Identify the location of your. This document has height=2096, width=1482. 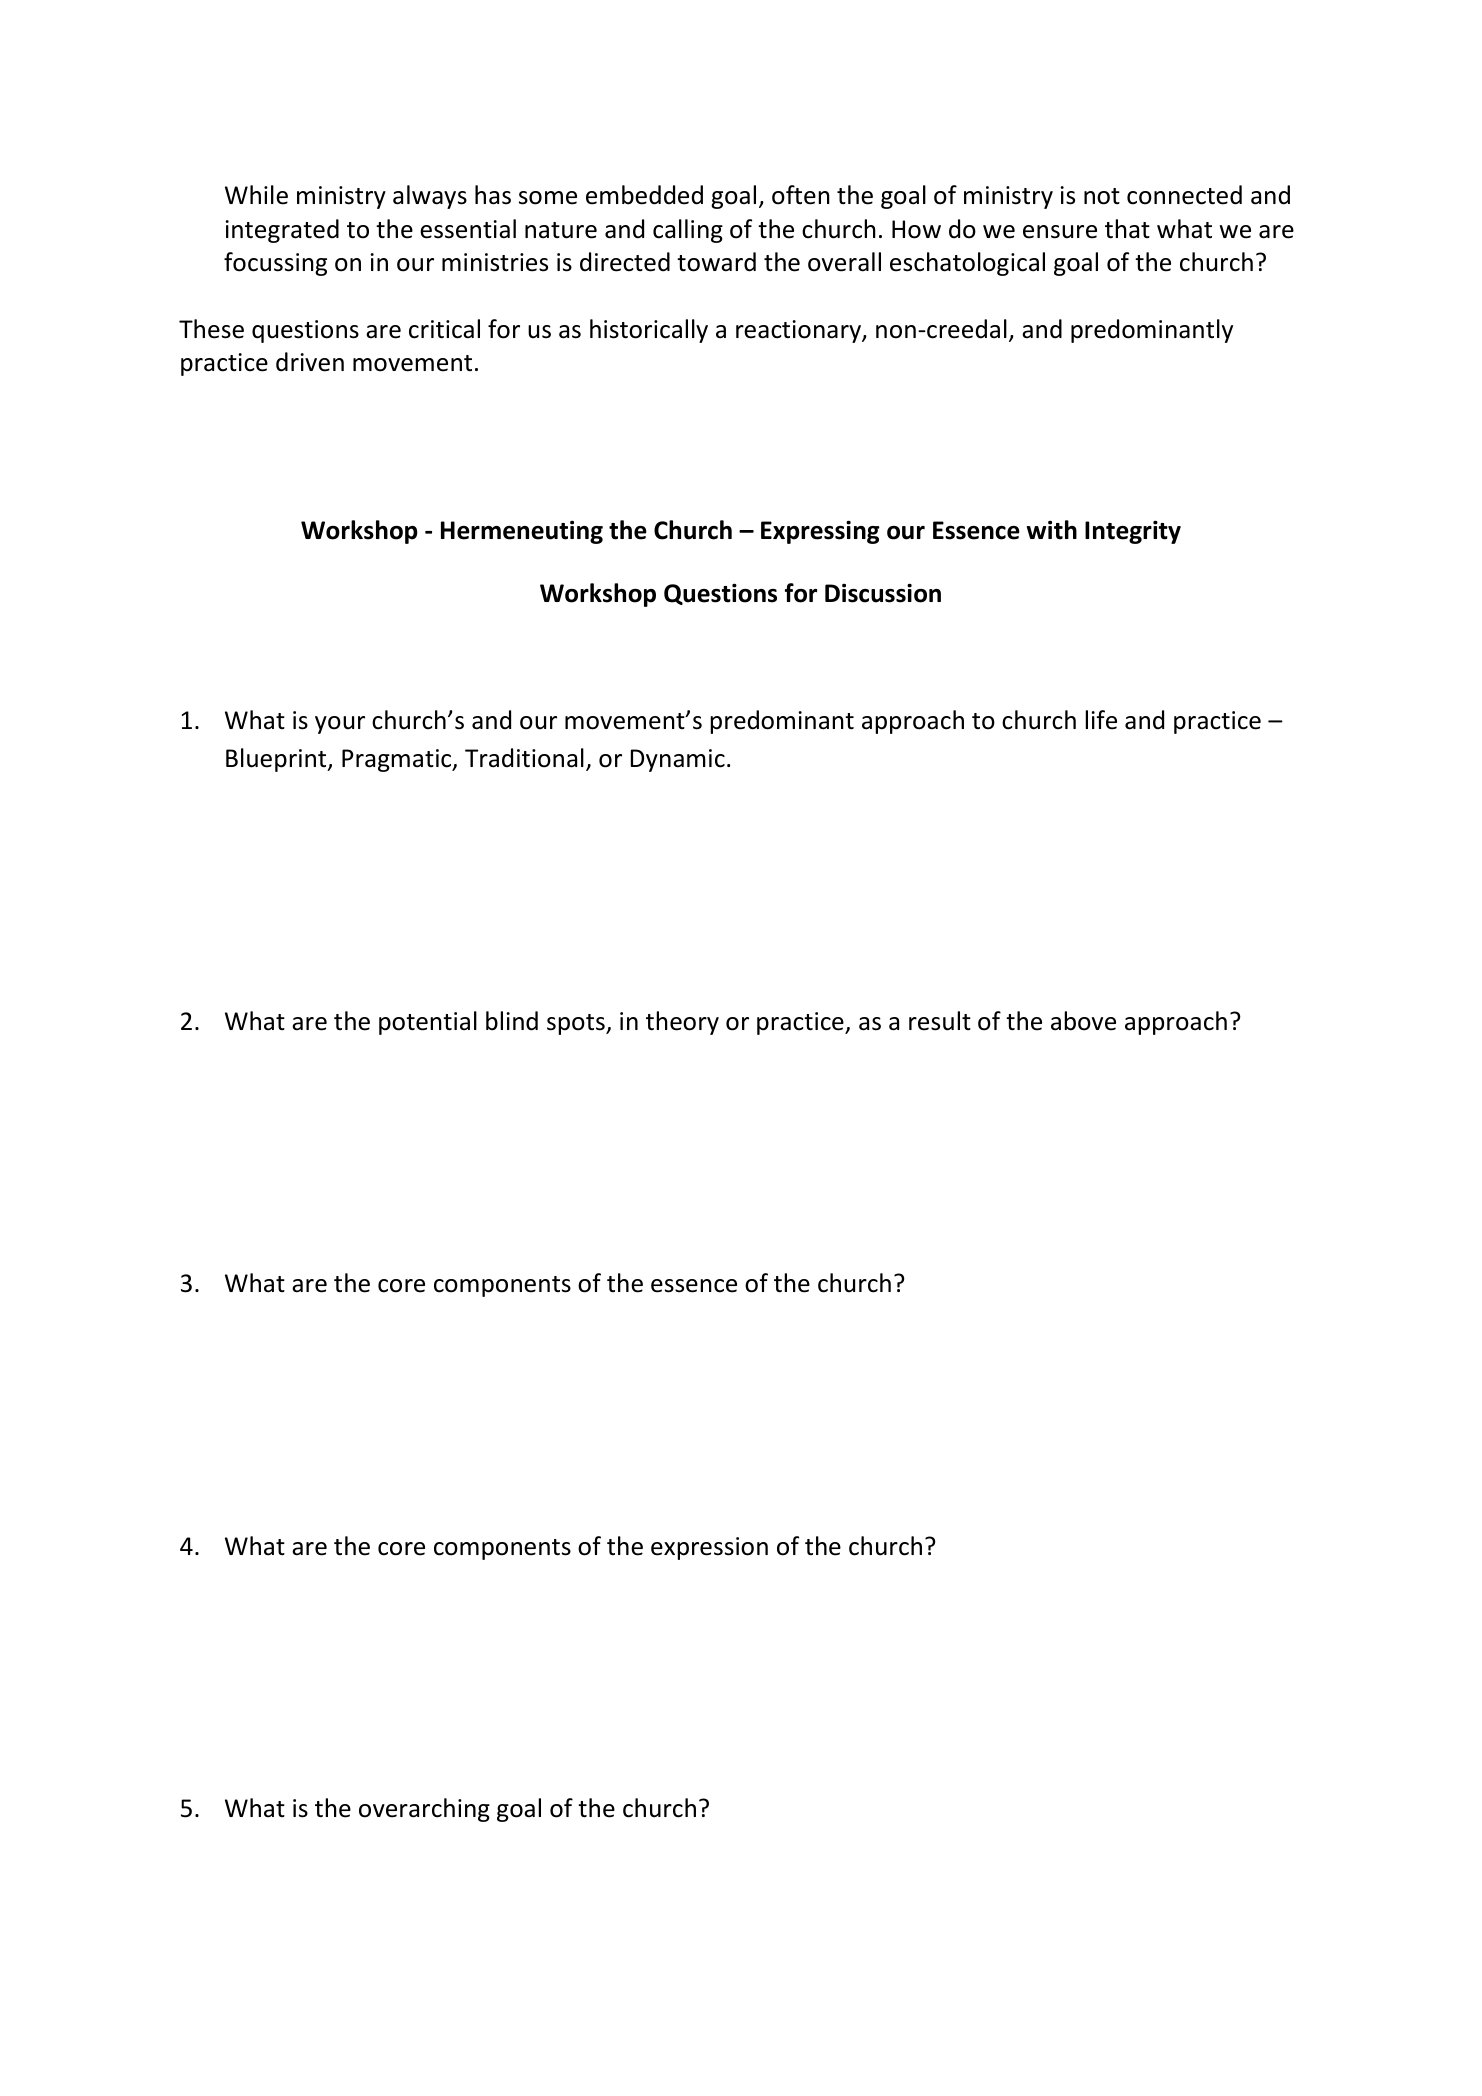
(340, 725).
